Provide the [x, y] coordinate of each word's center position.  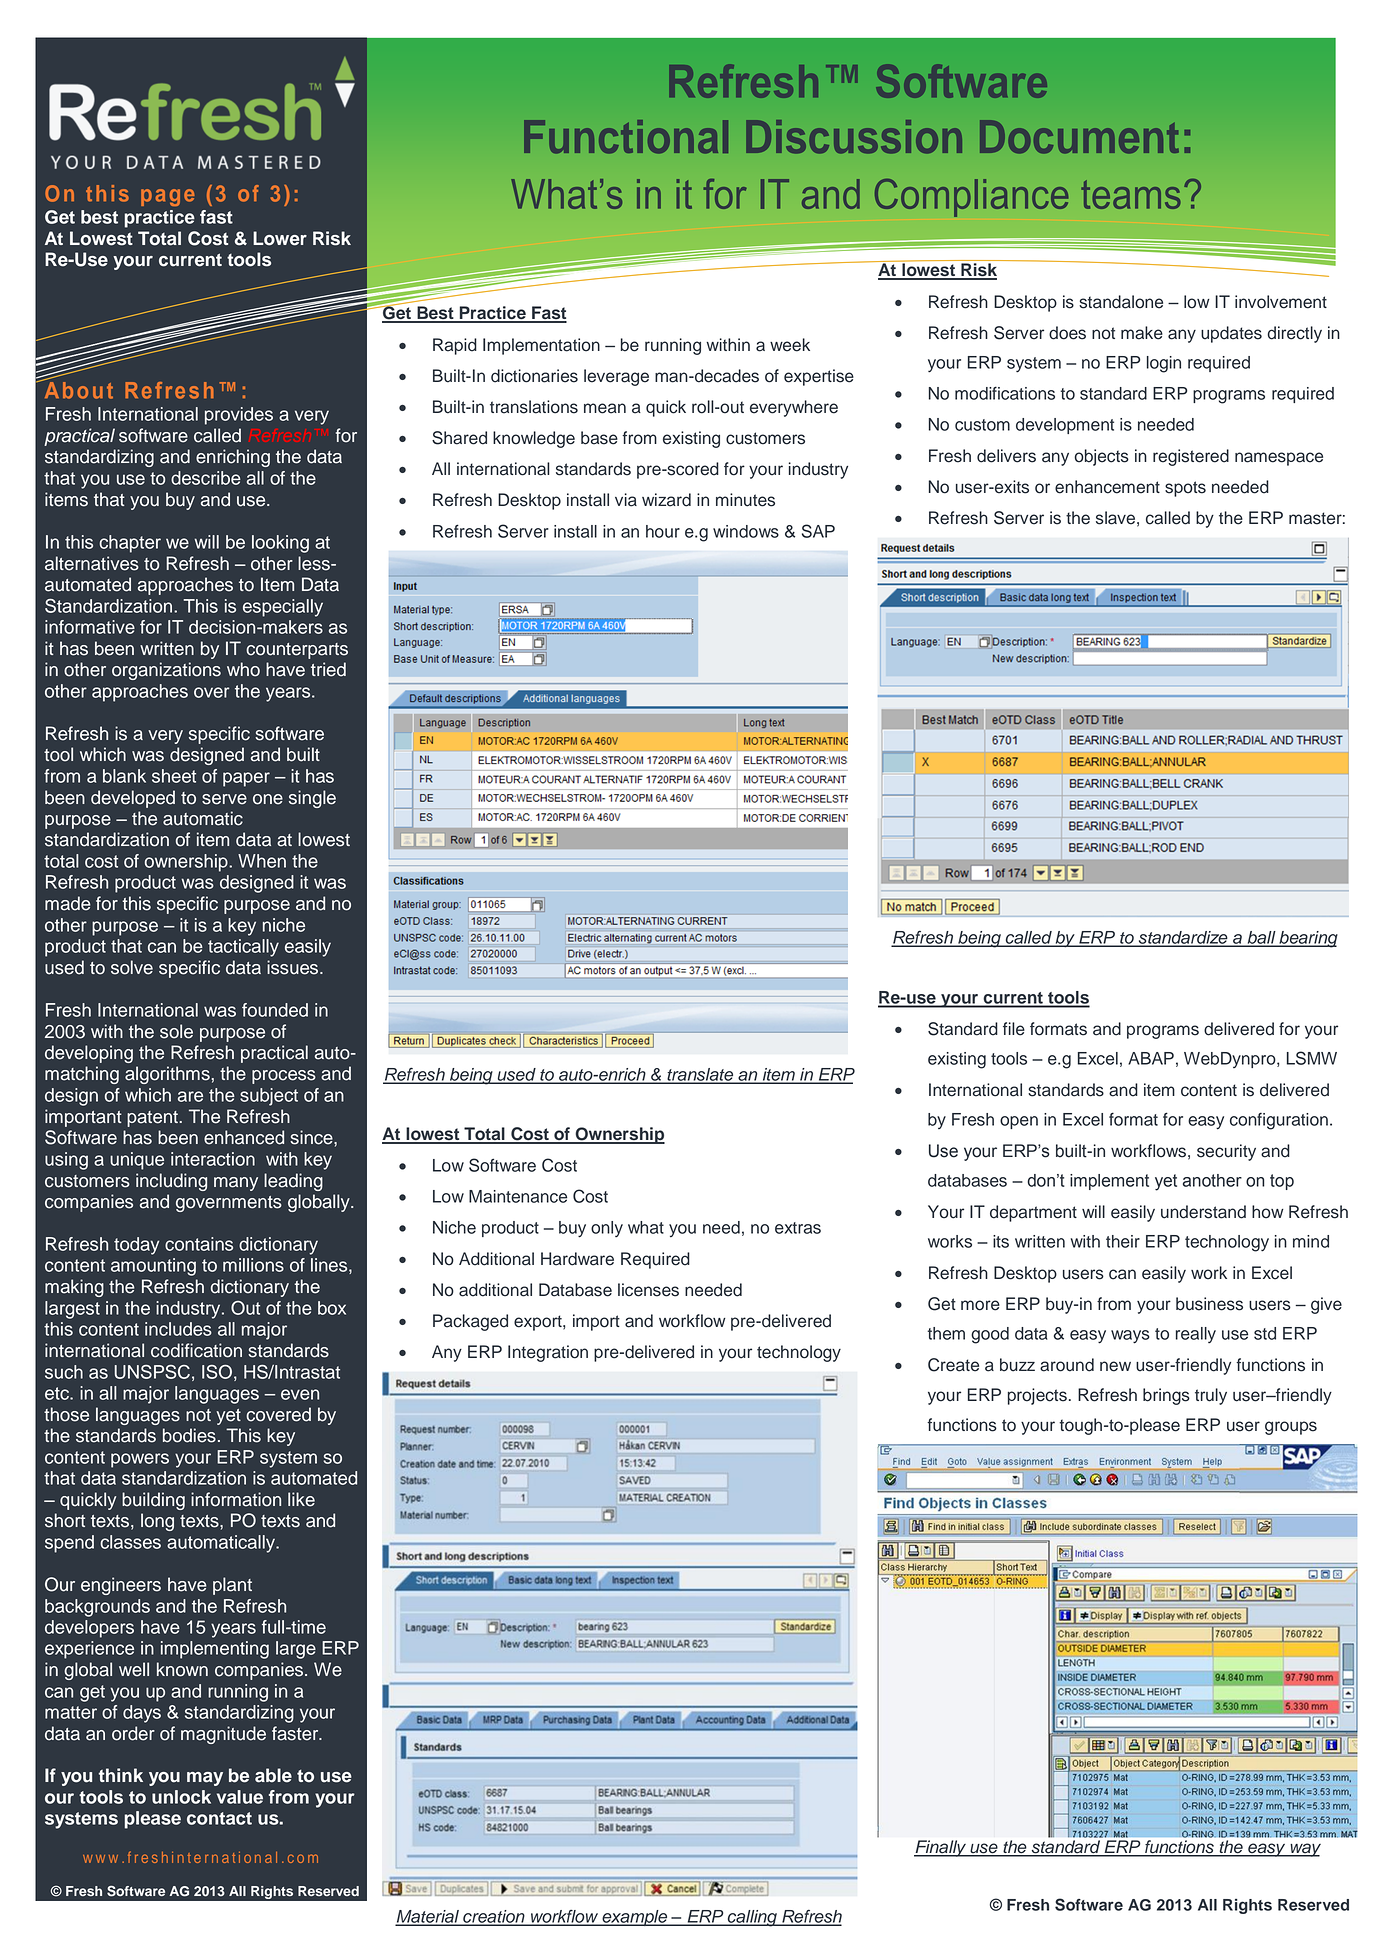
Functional [626, 136]
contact [219, 1818]
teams [1131, 194]
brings [1166, 1396]
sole [176, 1031]
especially [283, 608]
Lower [280, 238]
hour [663, 531]
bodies [189, 1435]
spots [1185, 489]
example [635, 1918]
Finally [941, 1848]
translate [700, 1075]
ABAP [1151, 1058]
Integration [548, 1353]
